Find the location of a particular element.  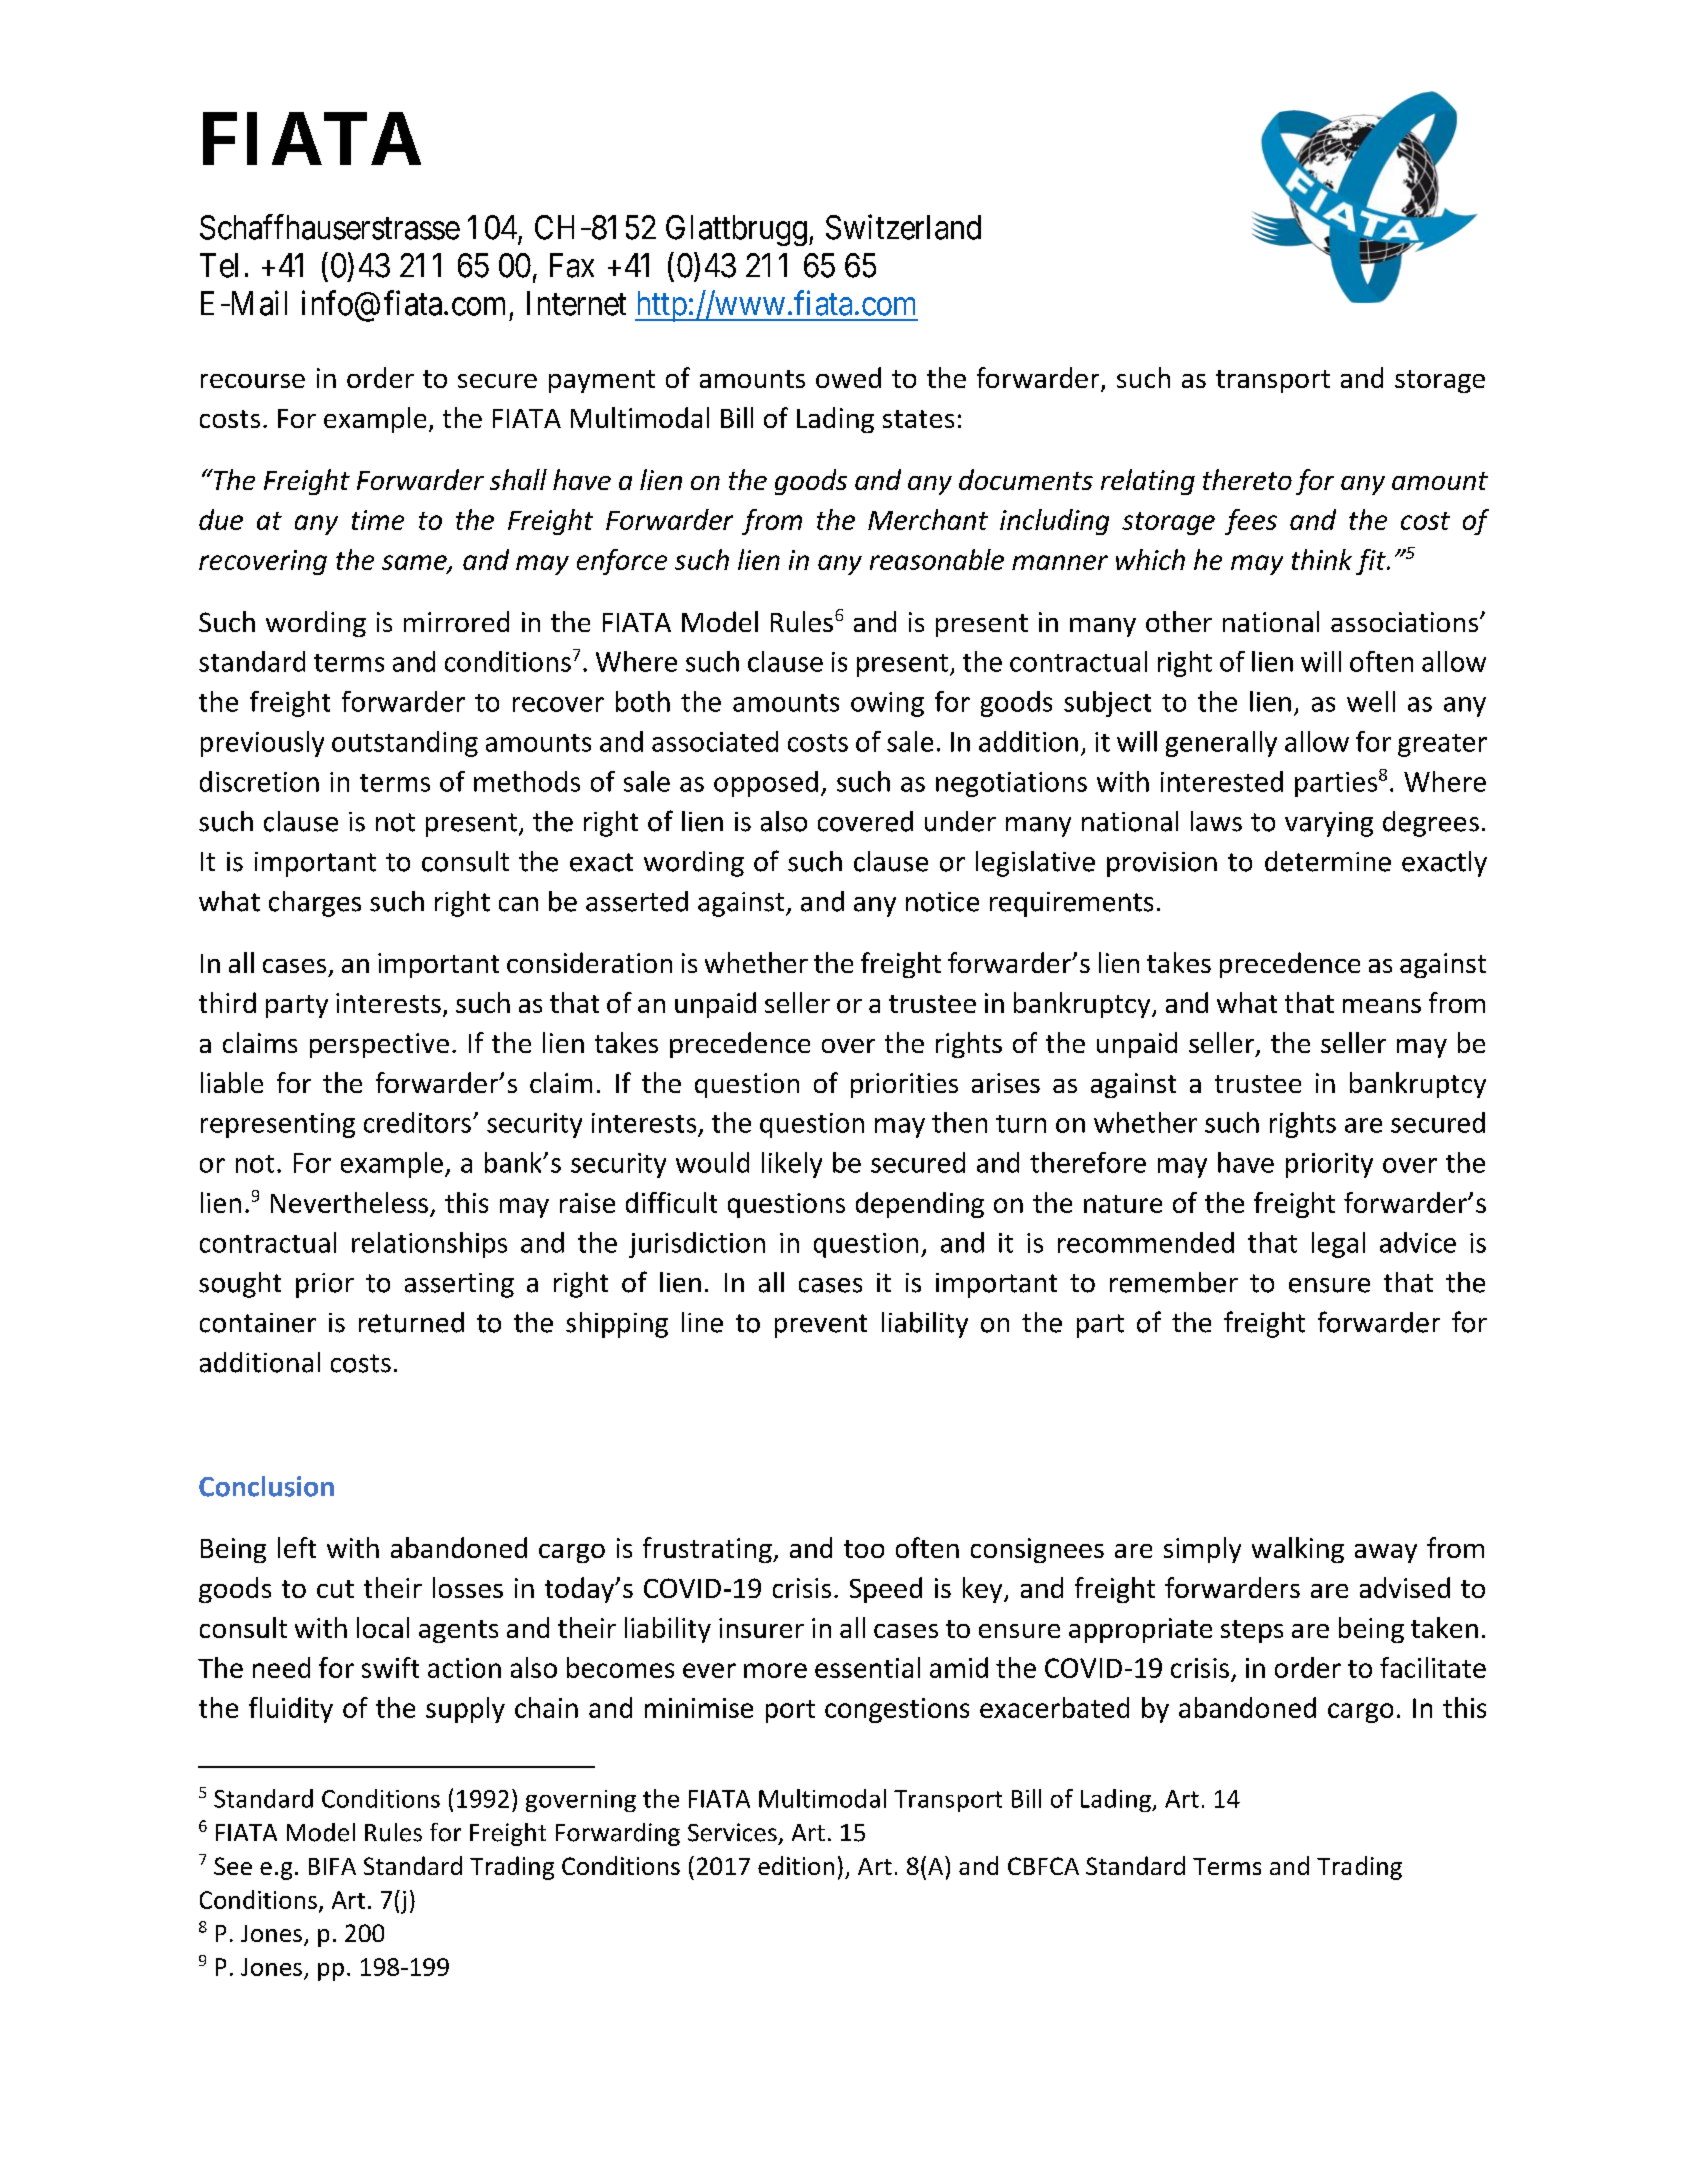

likely is located at coordinates (792, 1165).
